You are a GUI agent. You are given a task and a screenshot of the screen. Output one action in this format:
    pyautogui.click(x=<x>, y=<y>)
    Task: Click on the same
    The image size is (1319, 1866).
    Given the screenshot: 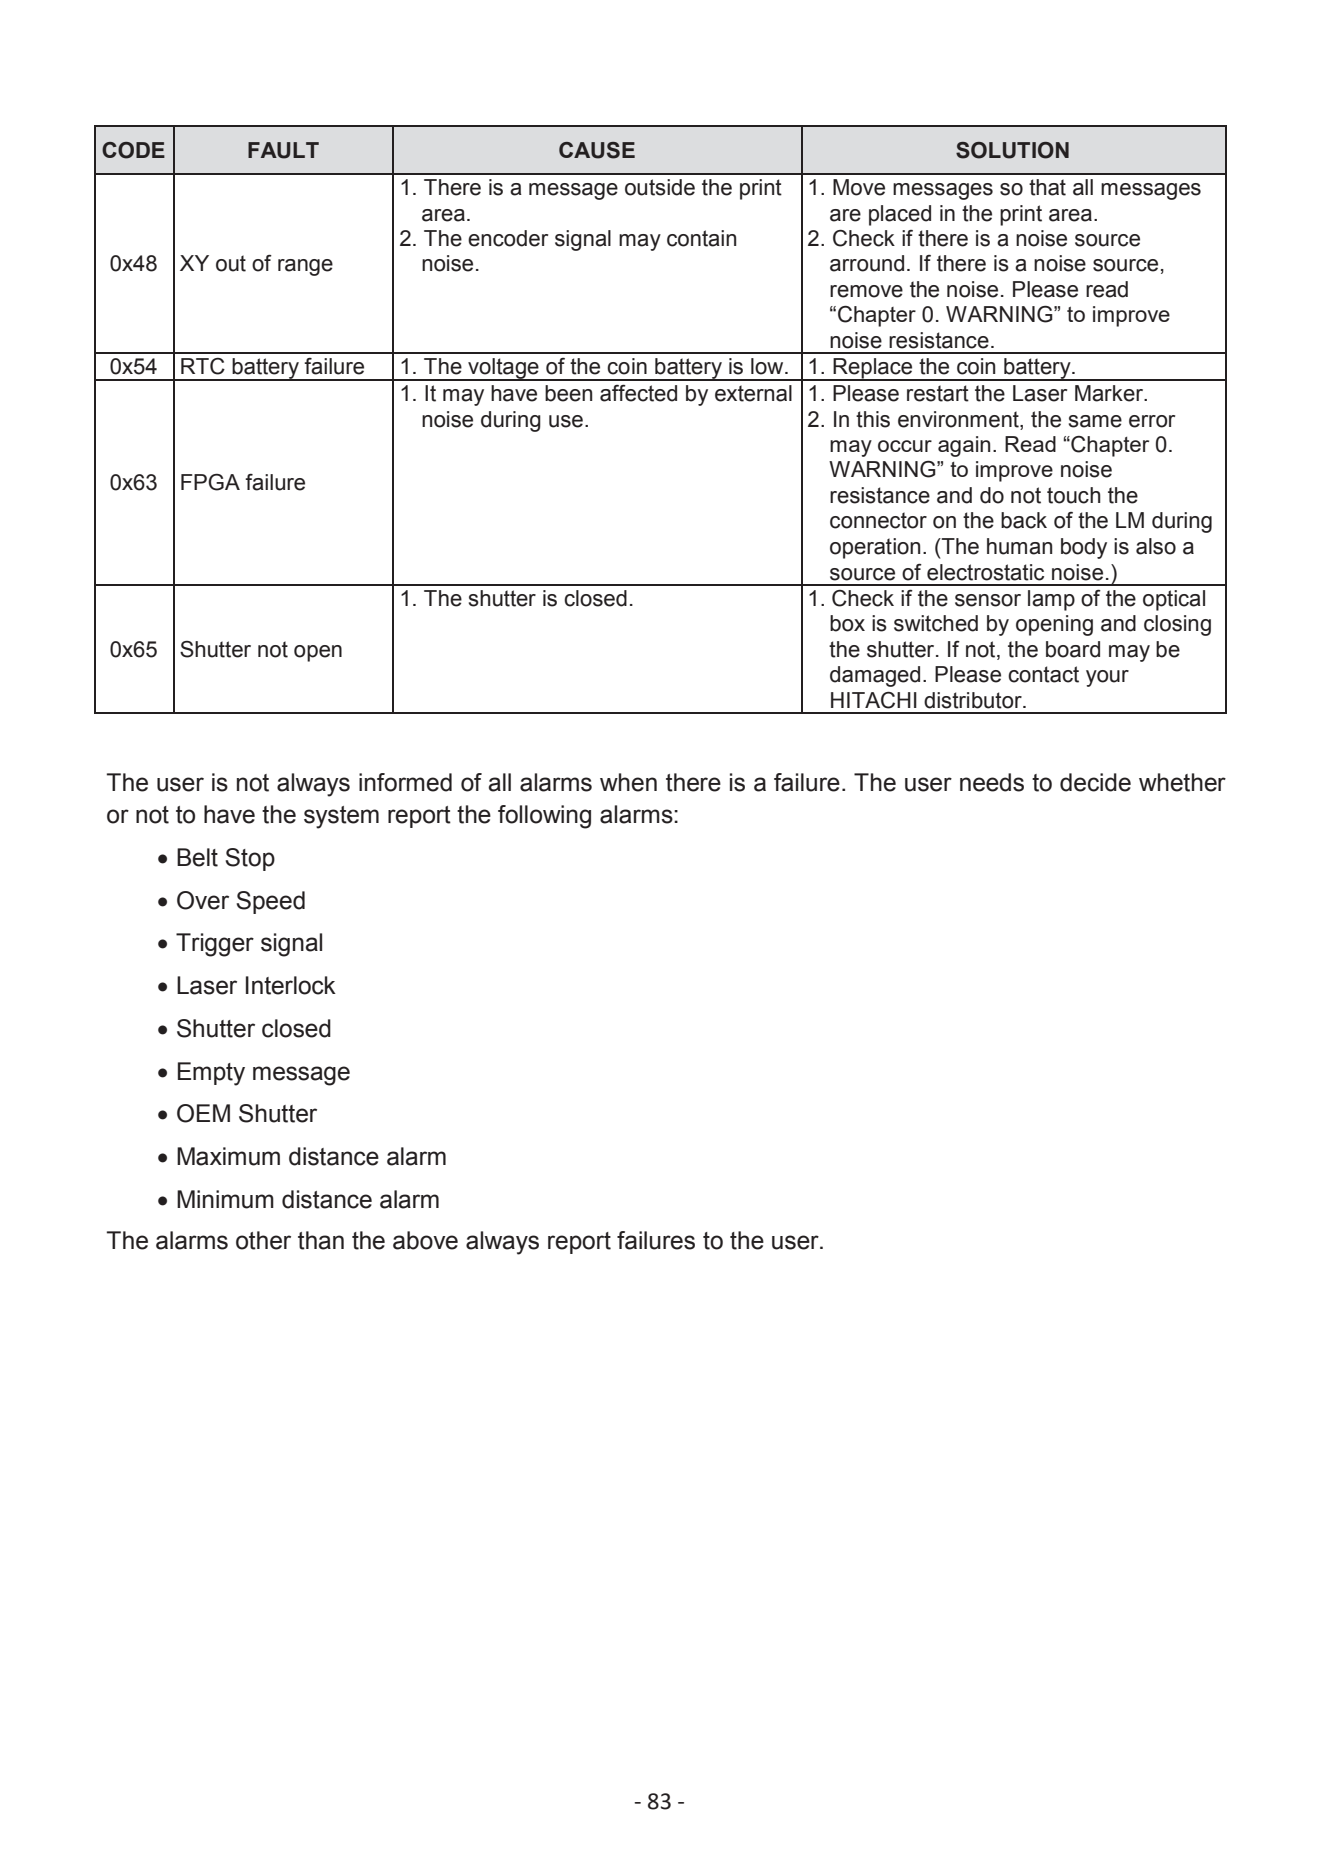 What is the action you would take?
    pyautogui.click(x=1095, y=421)
